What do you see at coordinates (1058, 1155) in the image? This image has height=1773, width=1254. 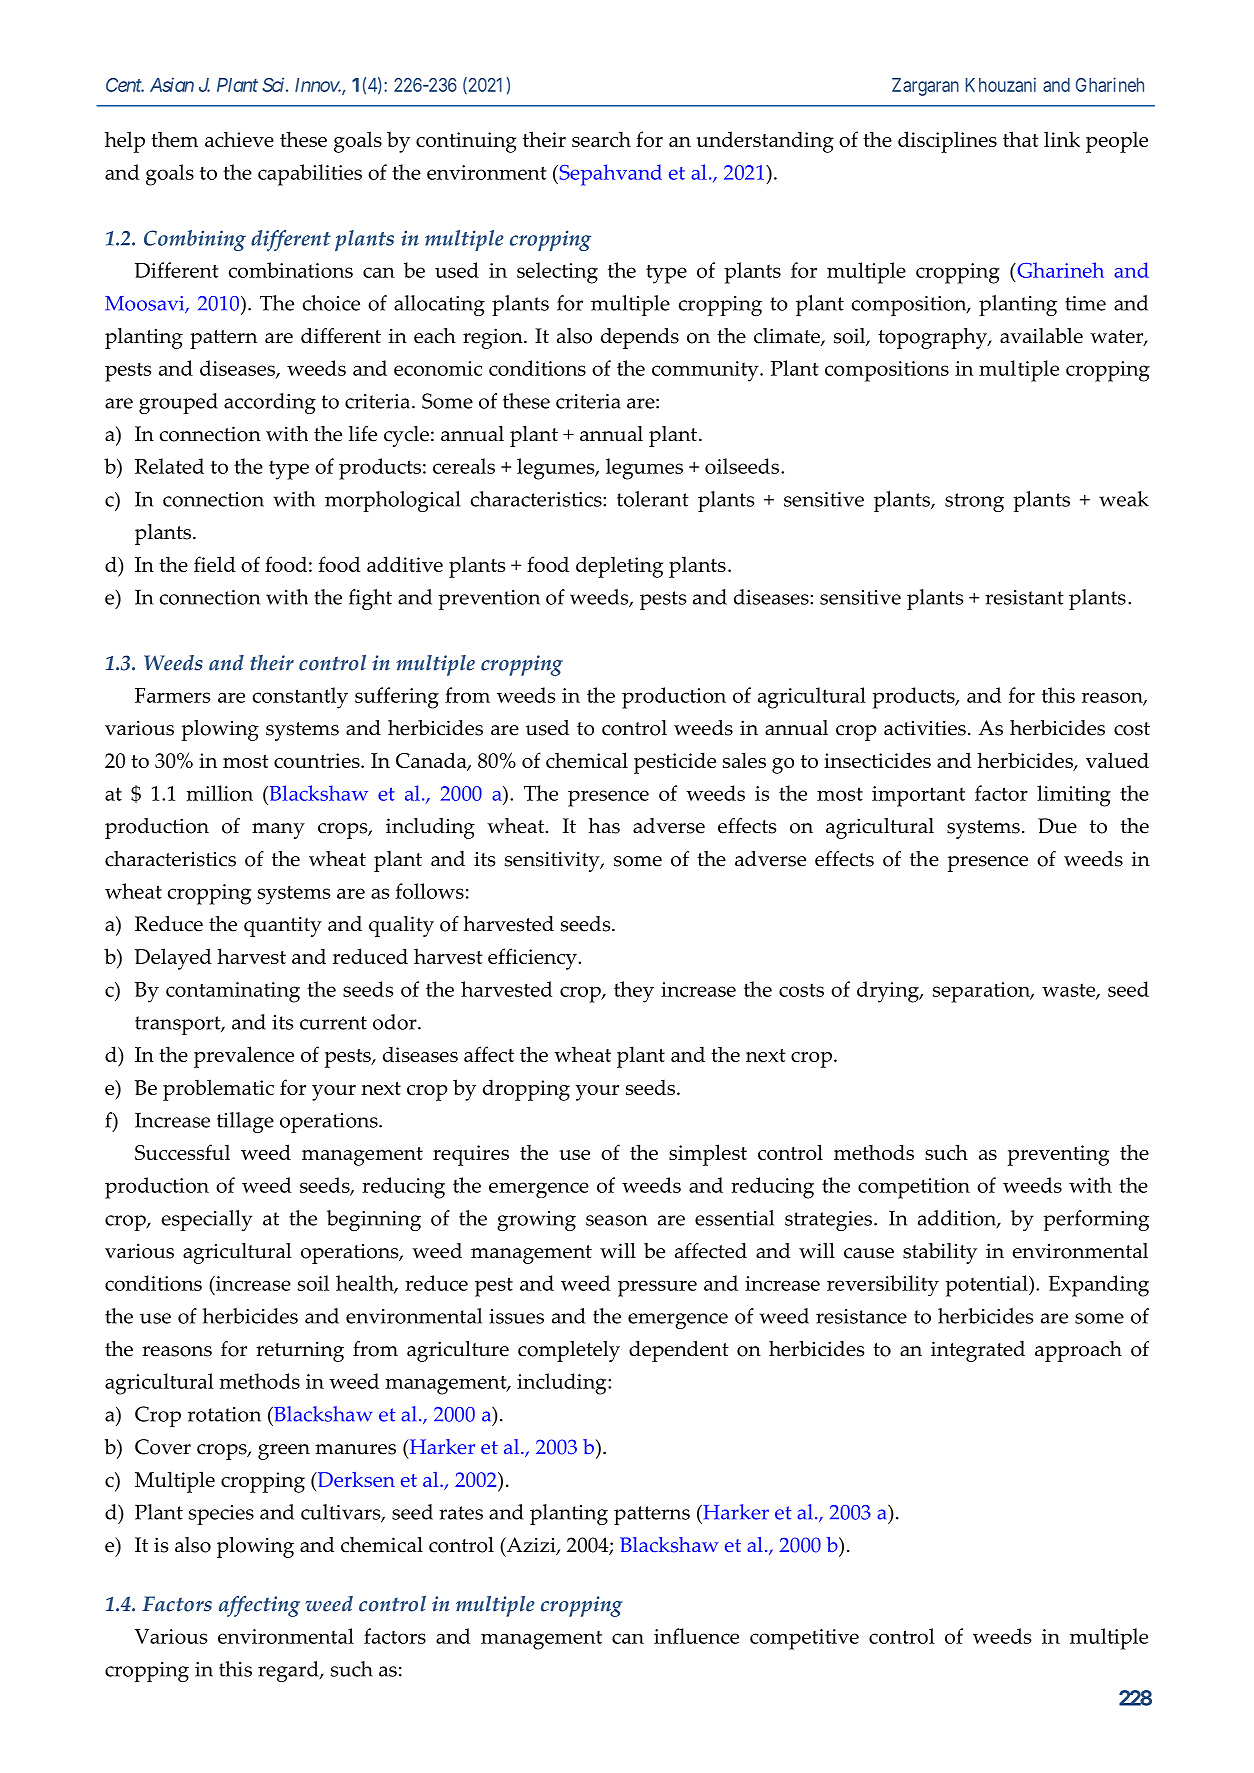 I see `preventing` at bounding box center [1058, 1155].
